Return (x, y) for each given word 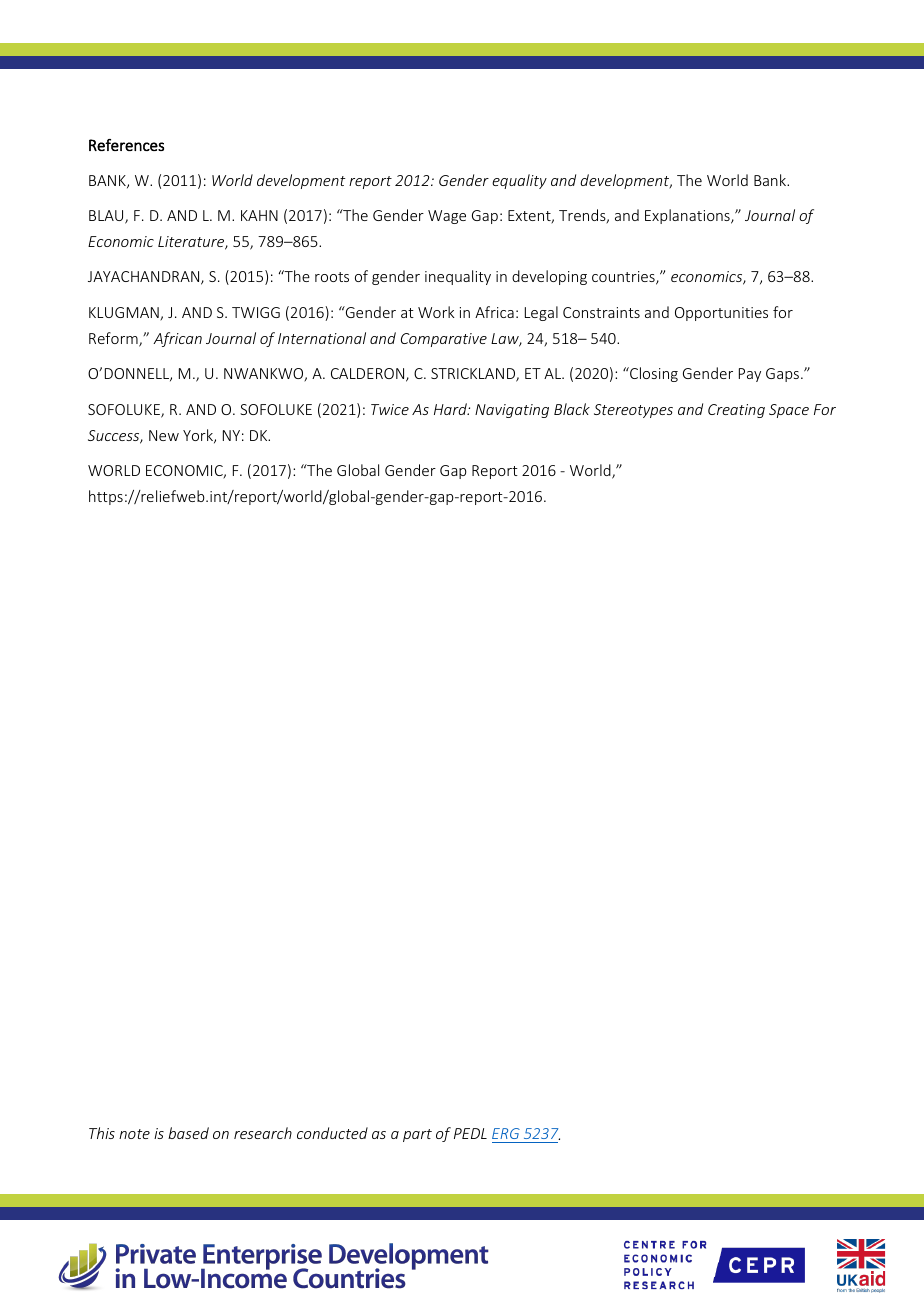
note (134, 1134)
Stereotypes (633, 411)
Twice (390, 409)
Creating (736, 411)
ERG (507, 1135)
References (126, 145)
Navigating (512, 411)
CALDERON (369, 375)
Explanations (688, 216)
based (188, 1133)
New (164, 435)
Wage (447, 217)
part (417, 1135)
